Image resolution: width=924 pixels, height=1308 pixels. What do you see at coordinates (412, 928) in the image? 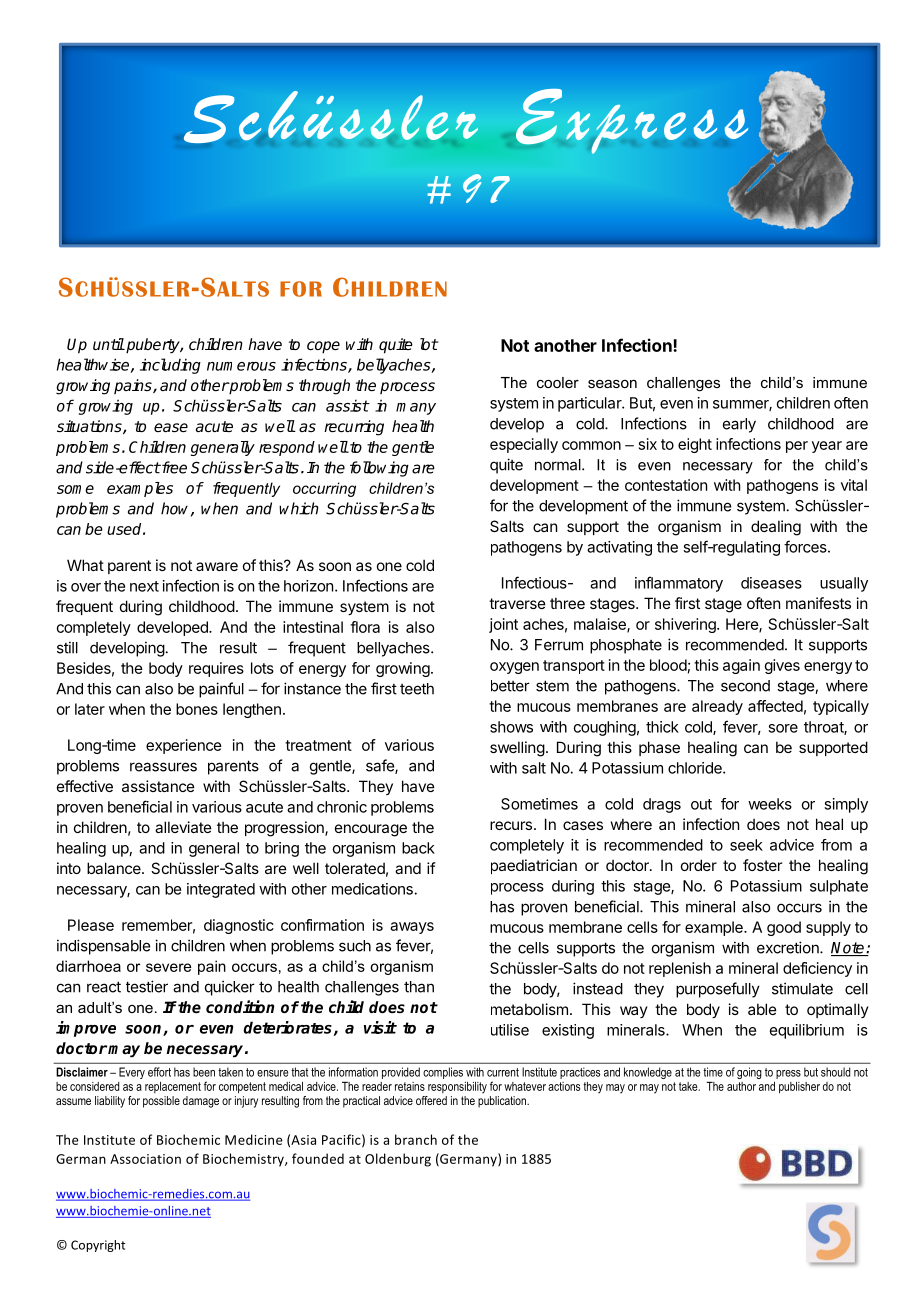
I see `aways` at bounding box center [412, 928].
